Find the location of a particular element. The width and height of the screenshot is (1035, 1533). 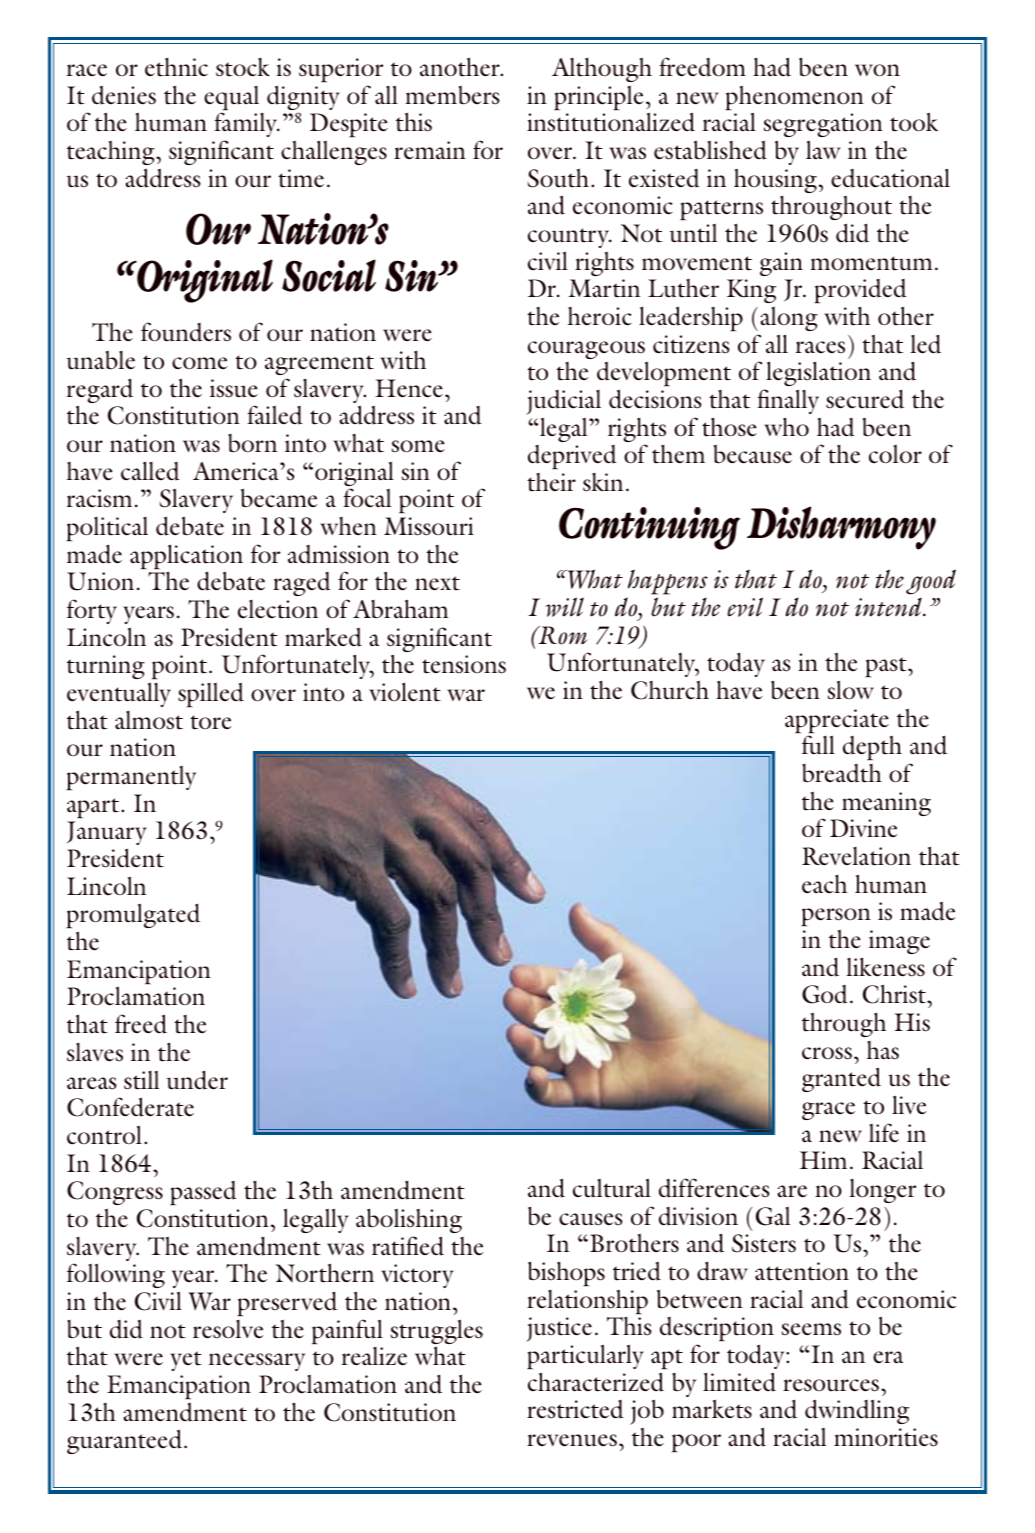

yet is located at coordinates (186, 1361).
